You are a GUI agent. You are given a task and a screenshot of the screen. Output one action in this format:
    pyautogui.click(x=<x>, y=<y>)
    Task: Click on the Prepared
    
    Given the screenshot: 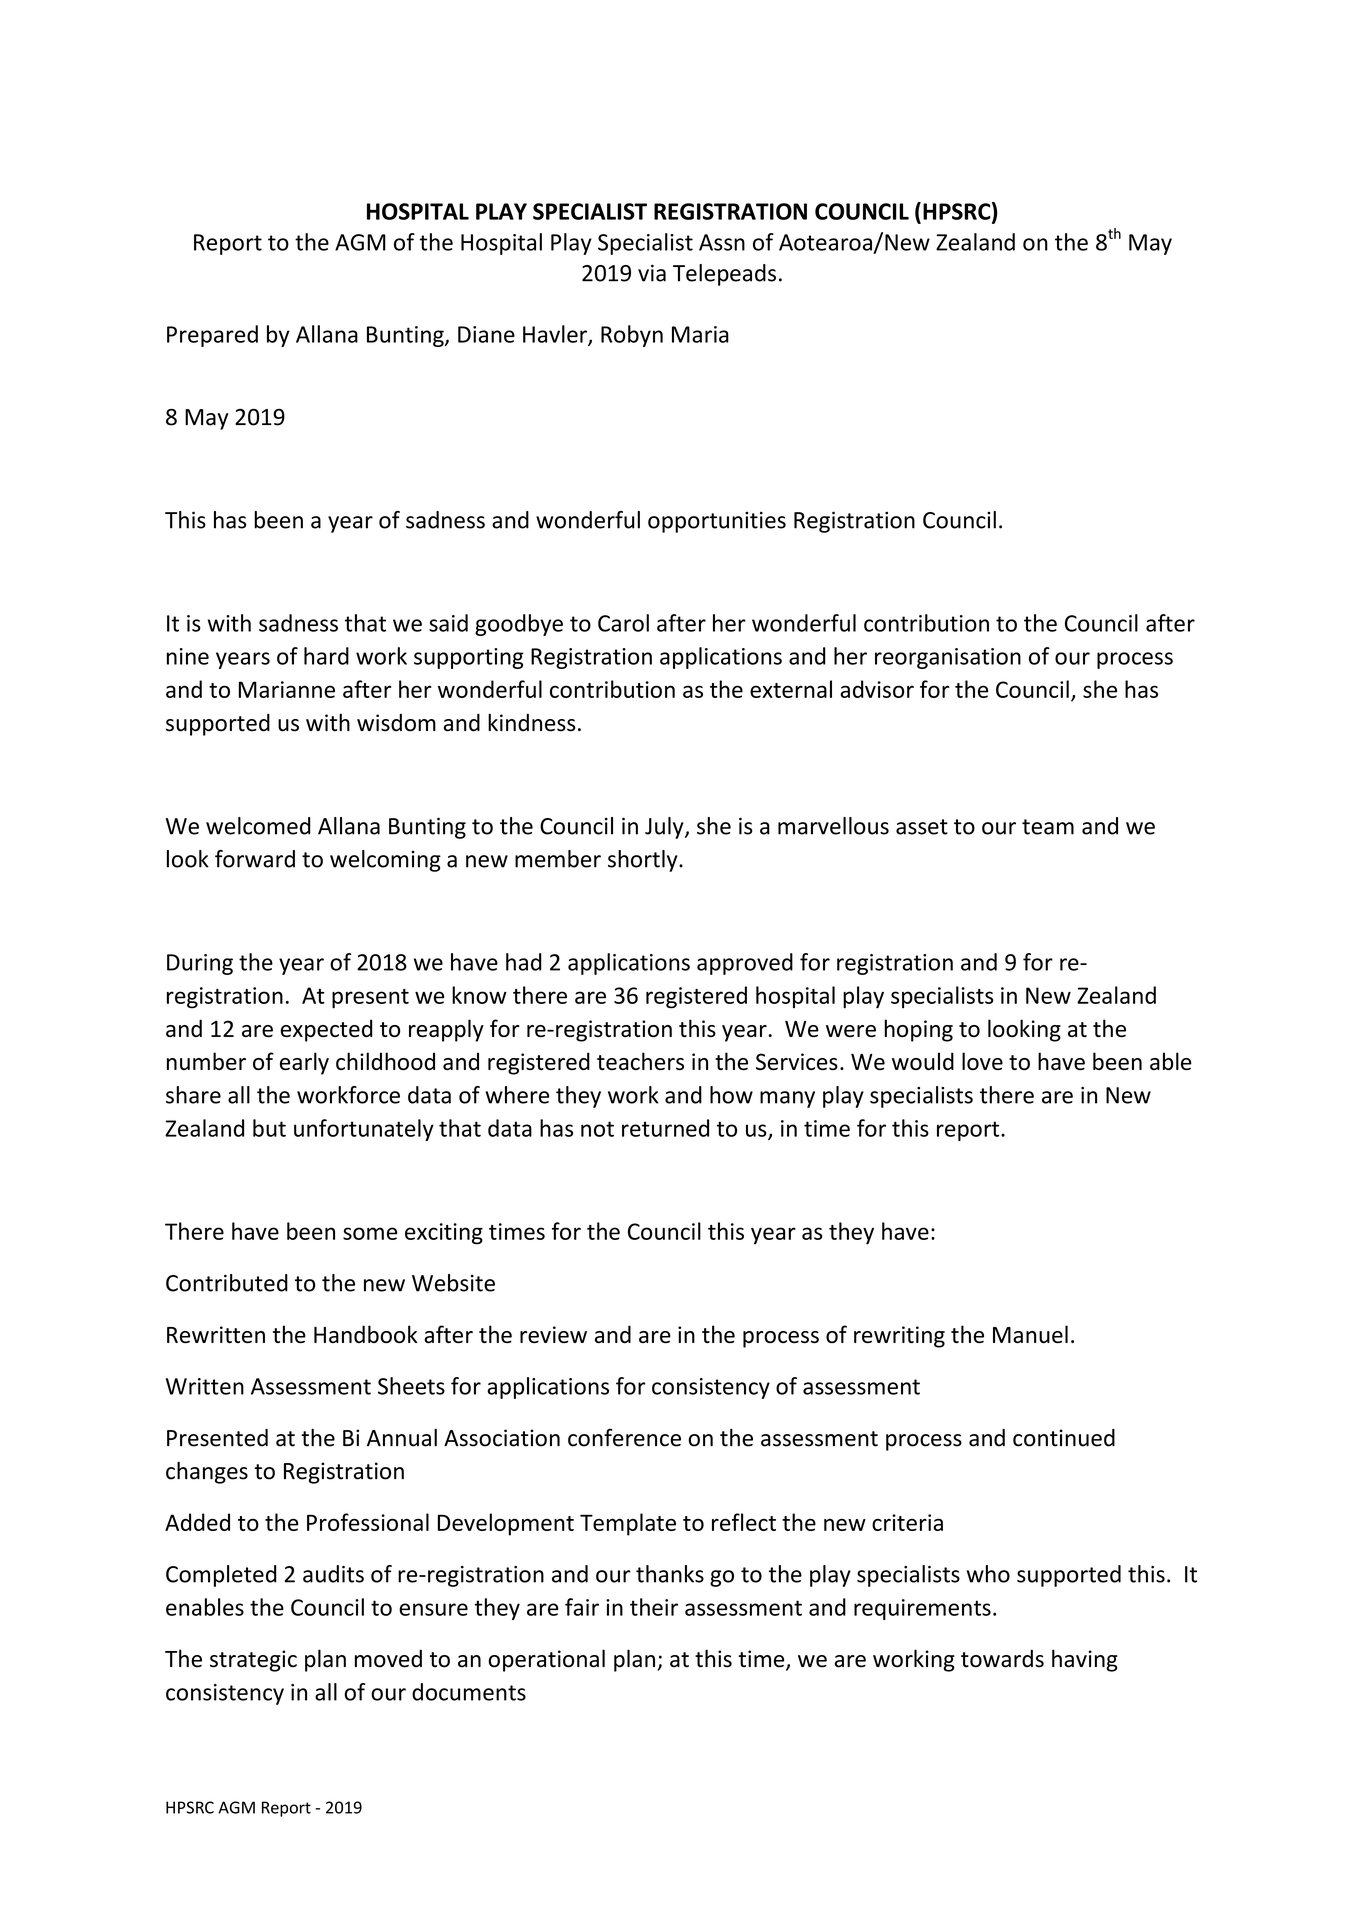 What is the action you would take?
    pyautogui.click(x=212, y=336)
